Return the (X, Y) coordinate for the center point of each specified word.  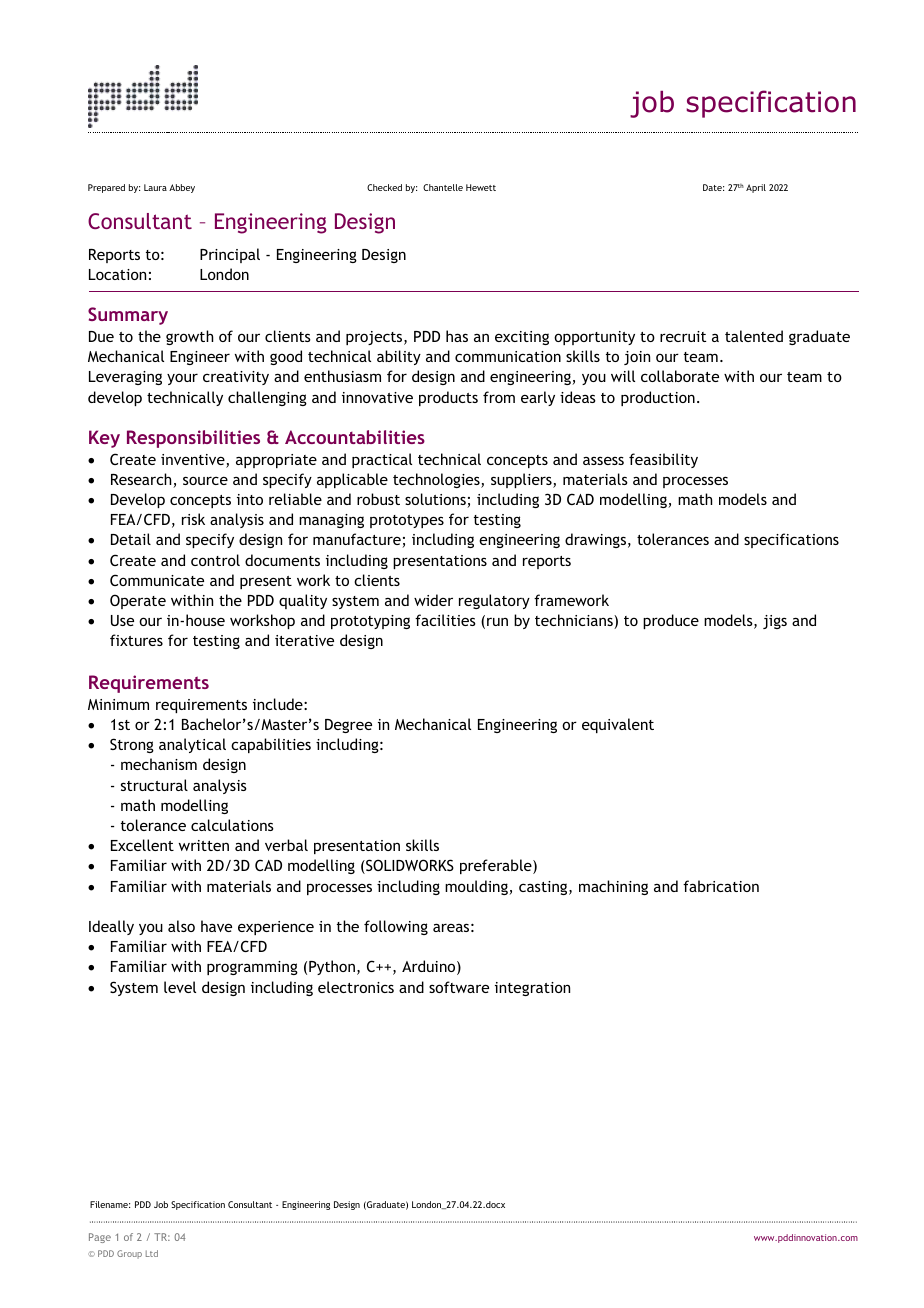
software (459, 987)
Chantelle (443, 187)
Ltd (152, 1253)
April (756, 188)
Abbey (182, 188)
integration (532, 989)
